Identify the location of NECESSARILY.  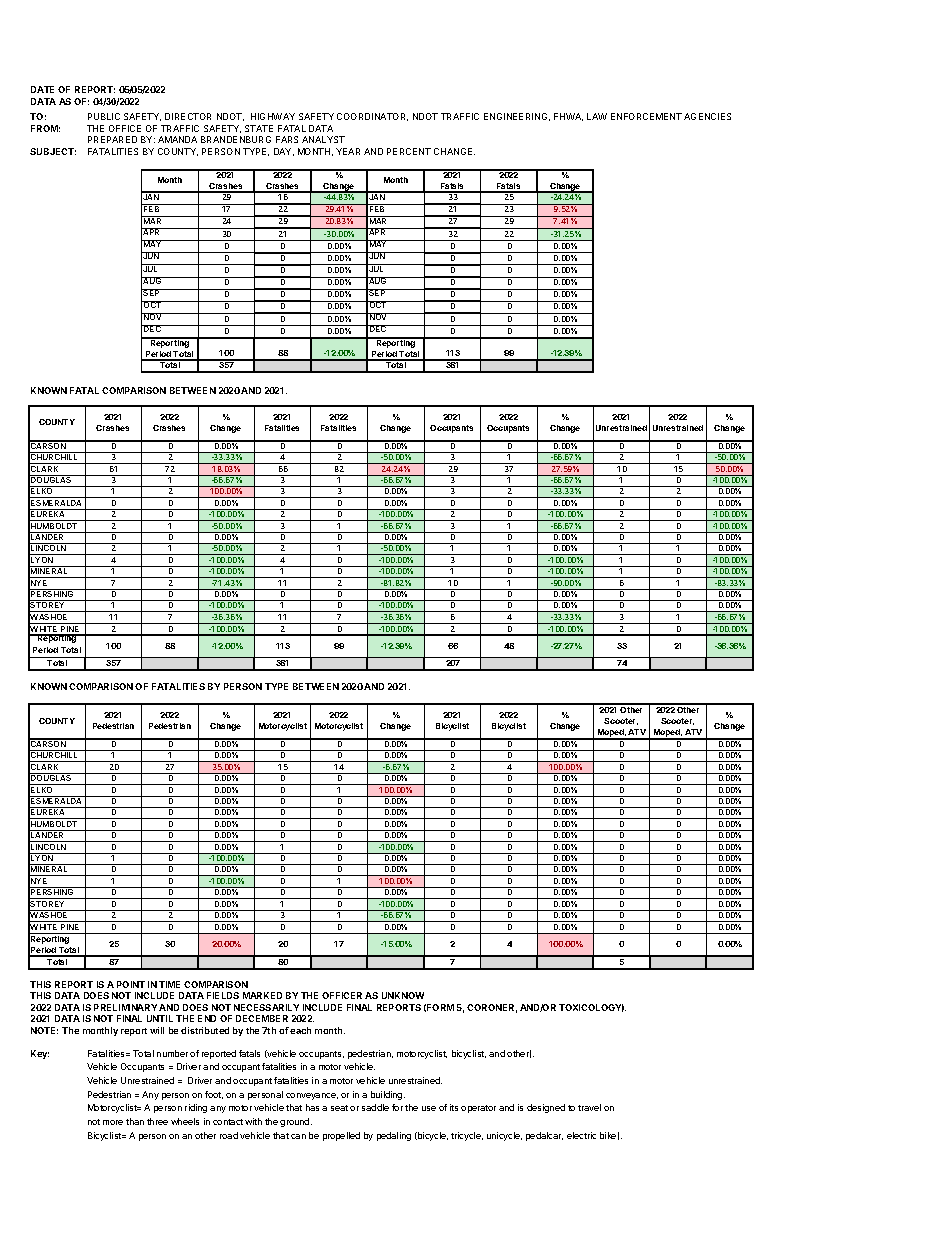
(266, 1007).
